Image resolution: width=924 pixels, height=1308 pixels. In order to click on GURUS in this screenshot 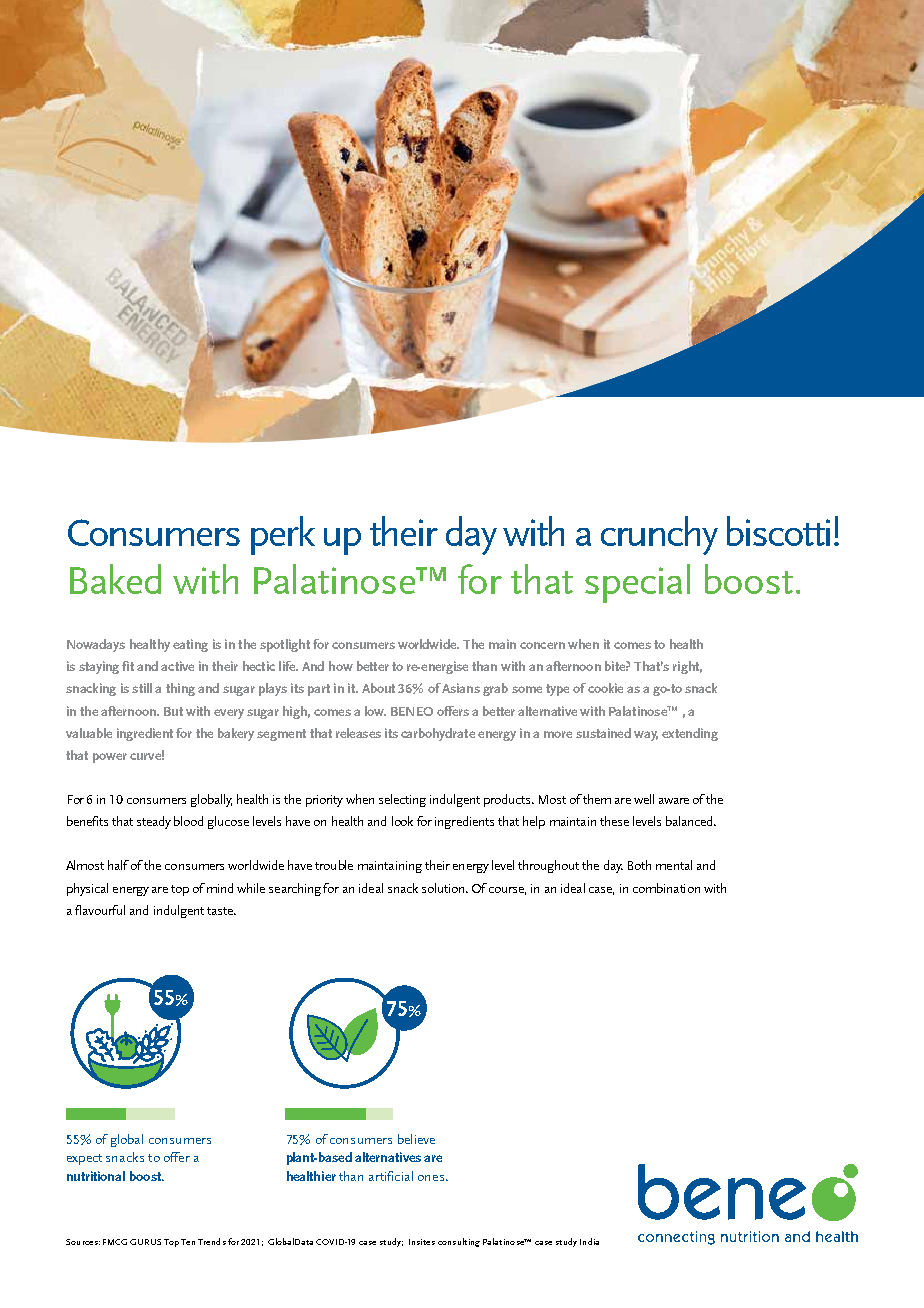, I will do `click(145, 1242)`.
